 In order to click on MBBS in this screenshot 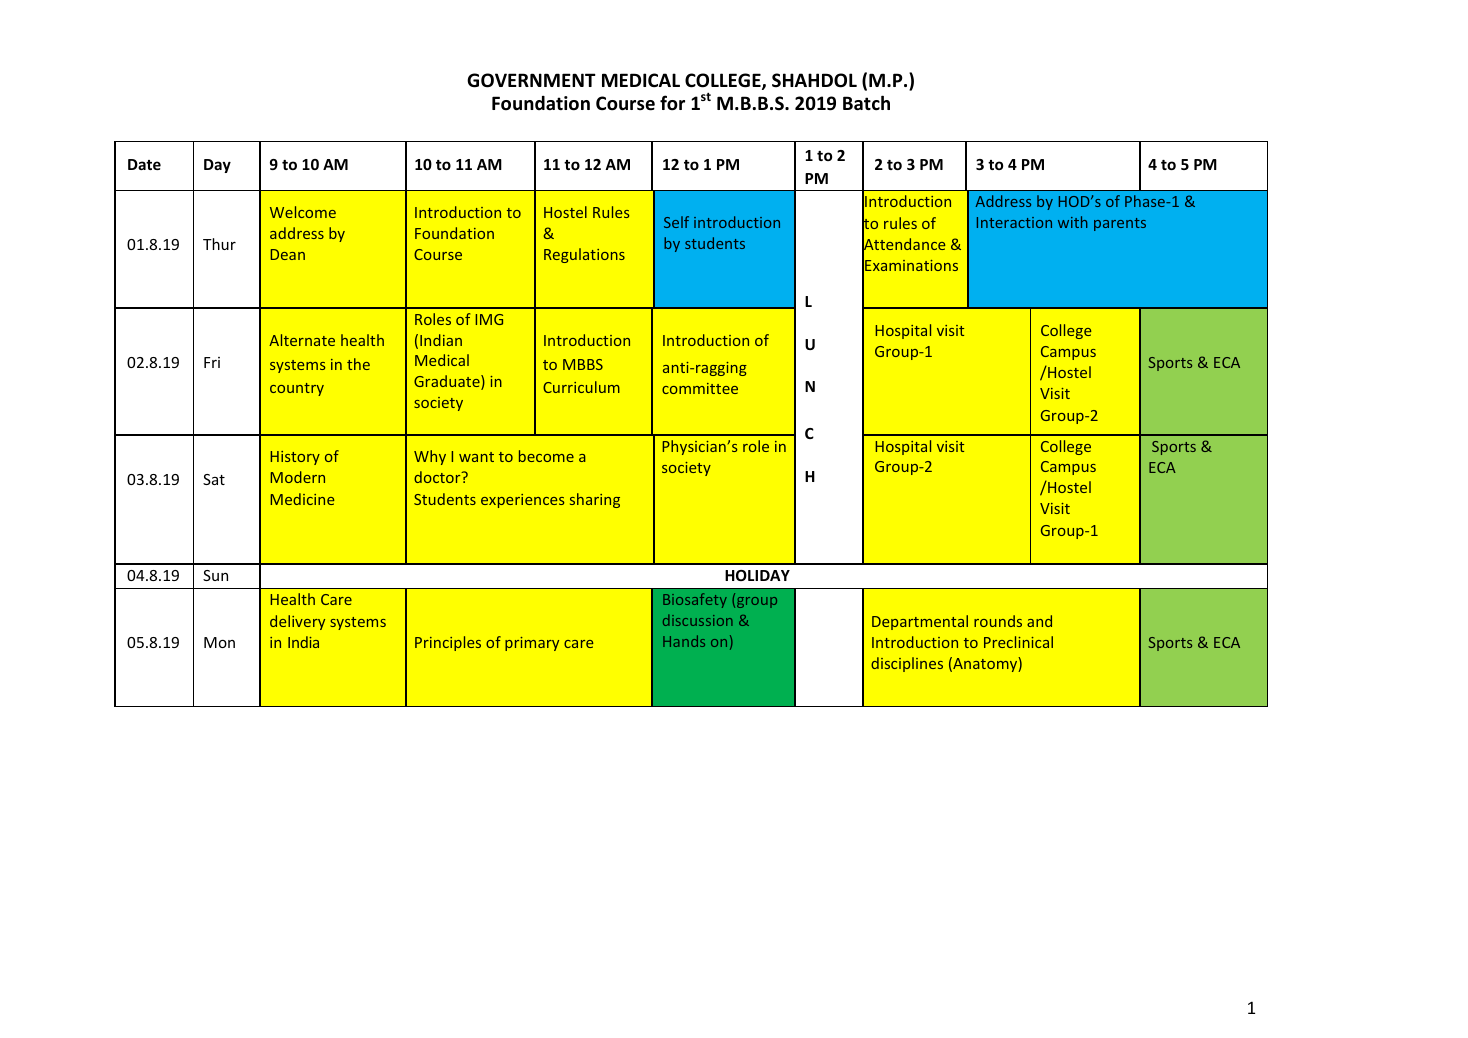, I will do `click(583, 364)`.
